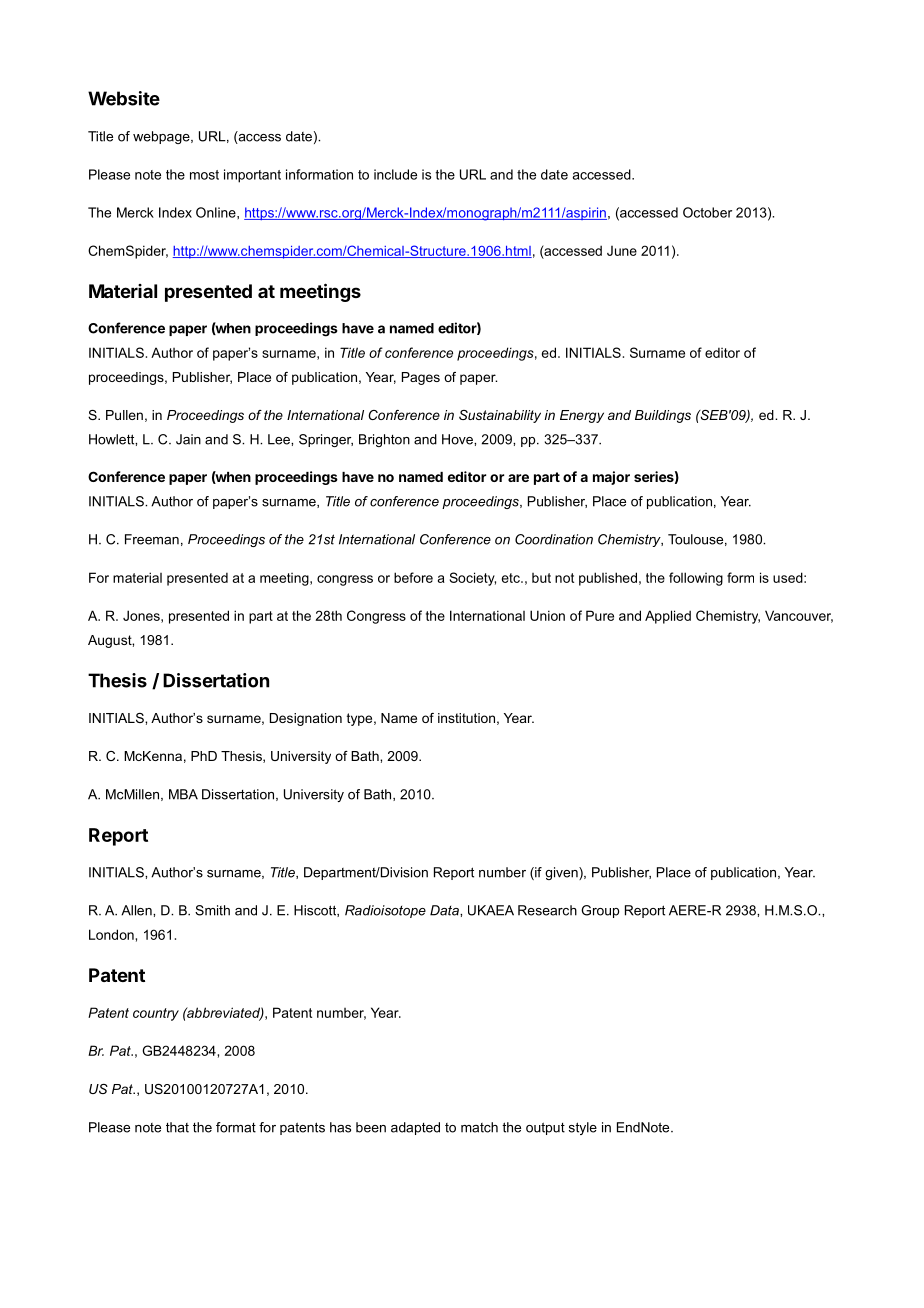 The image size is (924, 1308). Describe the element at coordinates (707, 212) in the screenshot. I see `October` at that location.
